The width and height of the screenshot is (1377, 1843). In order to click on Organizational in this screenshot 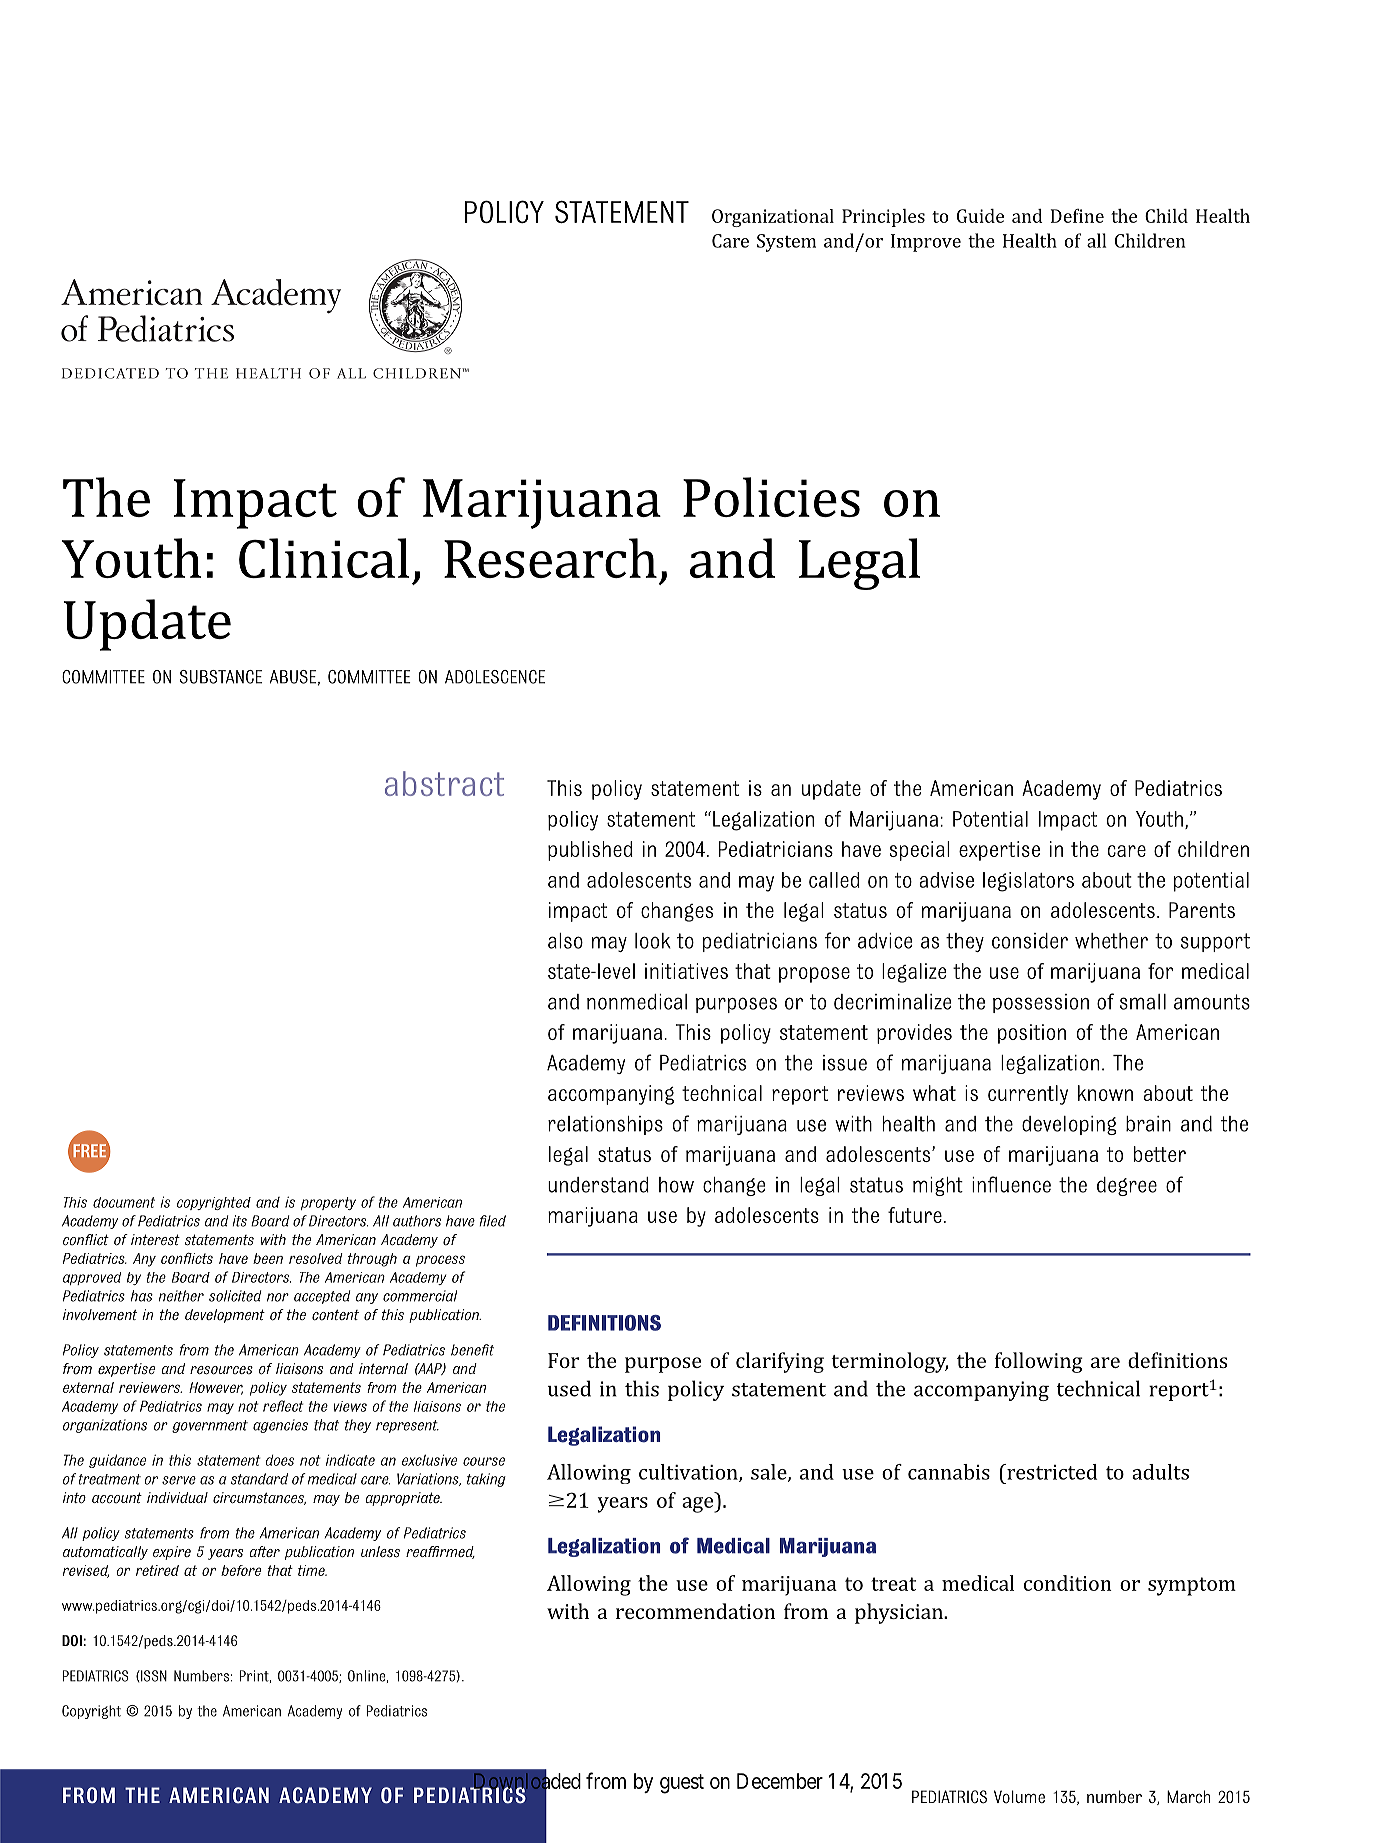, I will do `click(773, 218)`.
